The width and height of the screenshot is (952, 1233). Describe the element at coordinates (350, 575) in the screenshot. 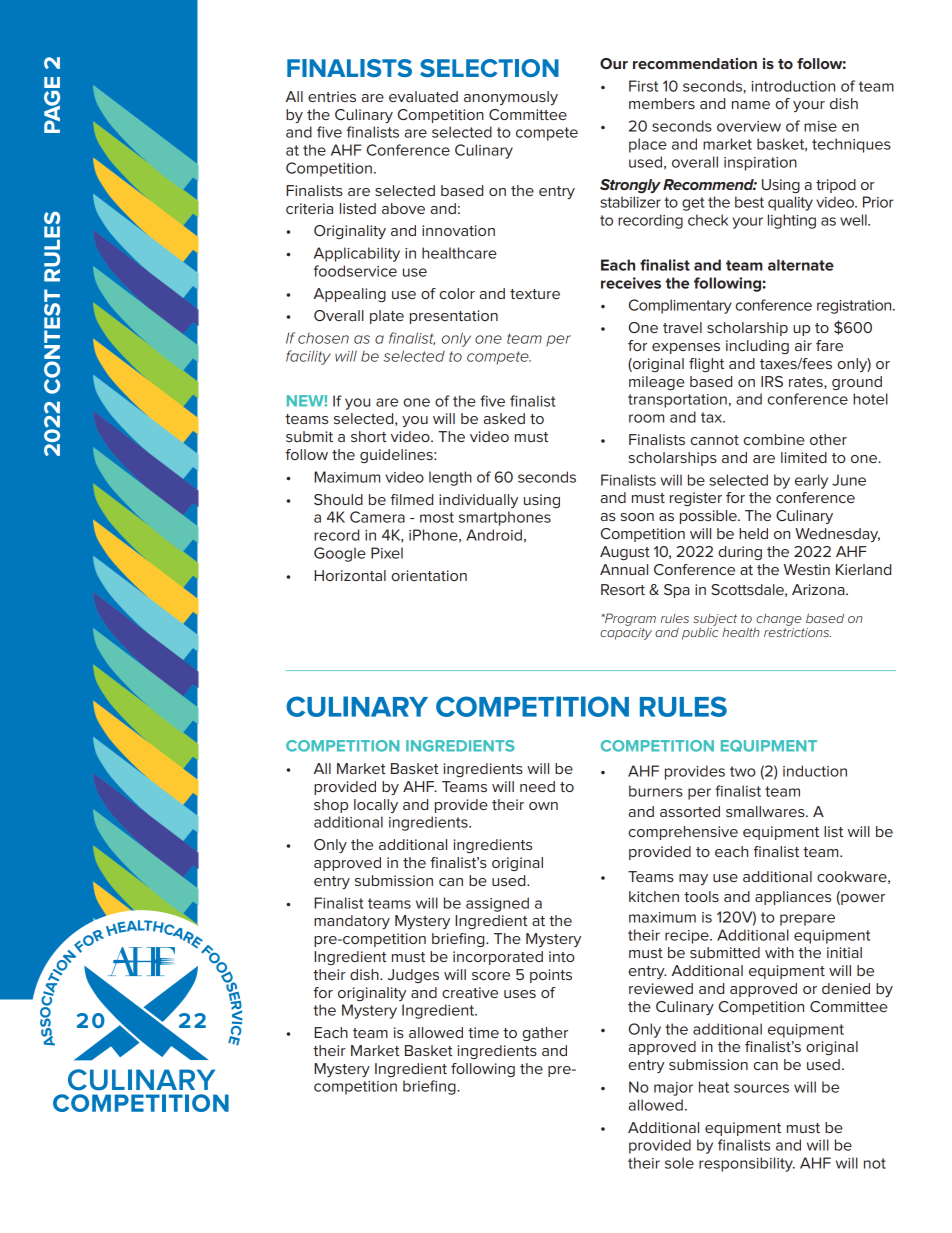

I see `Horizontal` at that location.
